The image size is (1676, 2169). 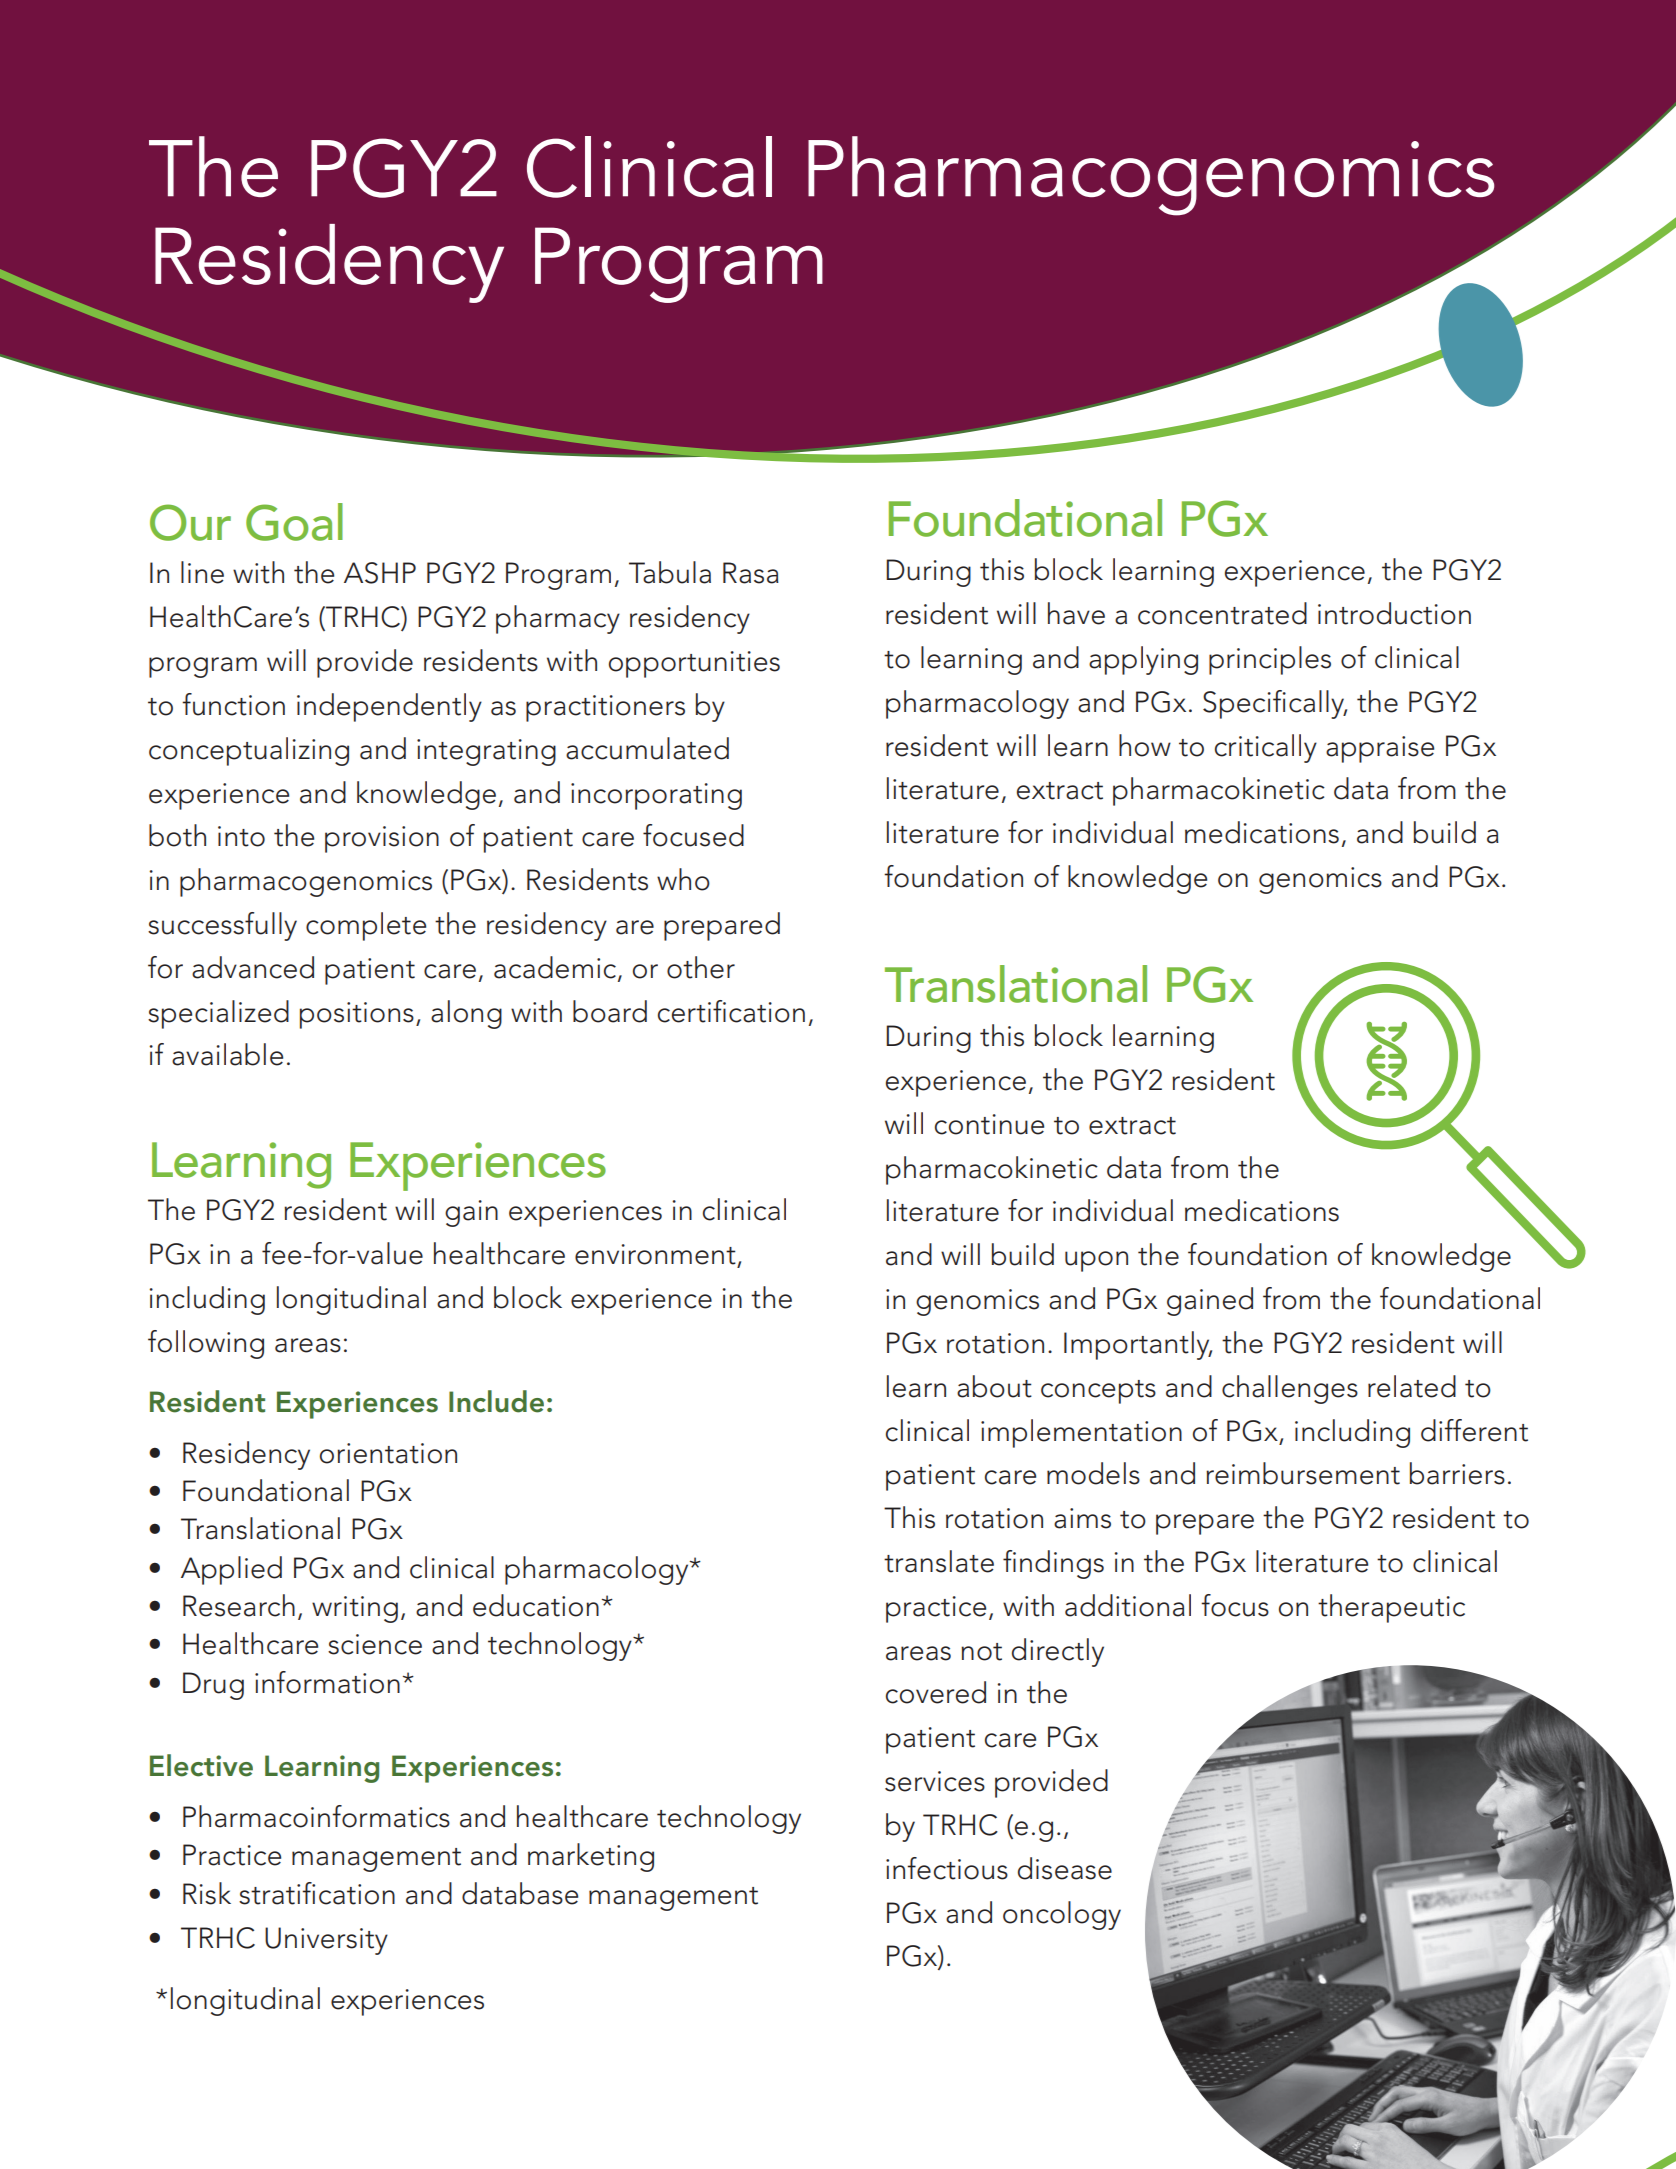 I want to click on Rasa, so click(x=751, y=573).
